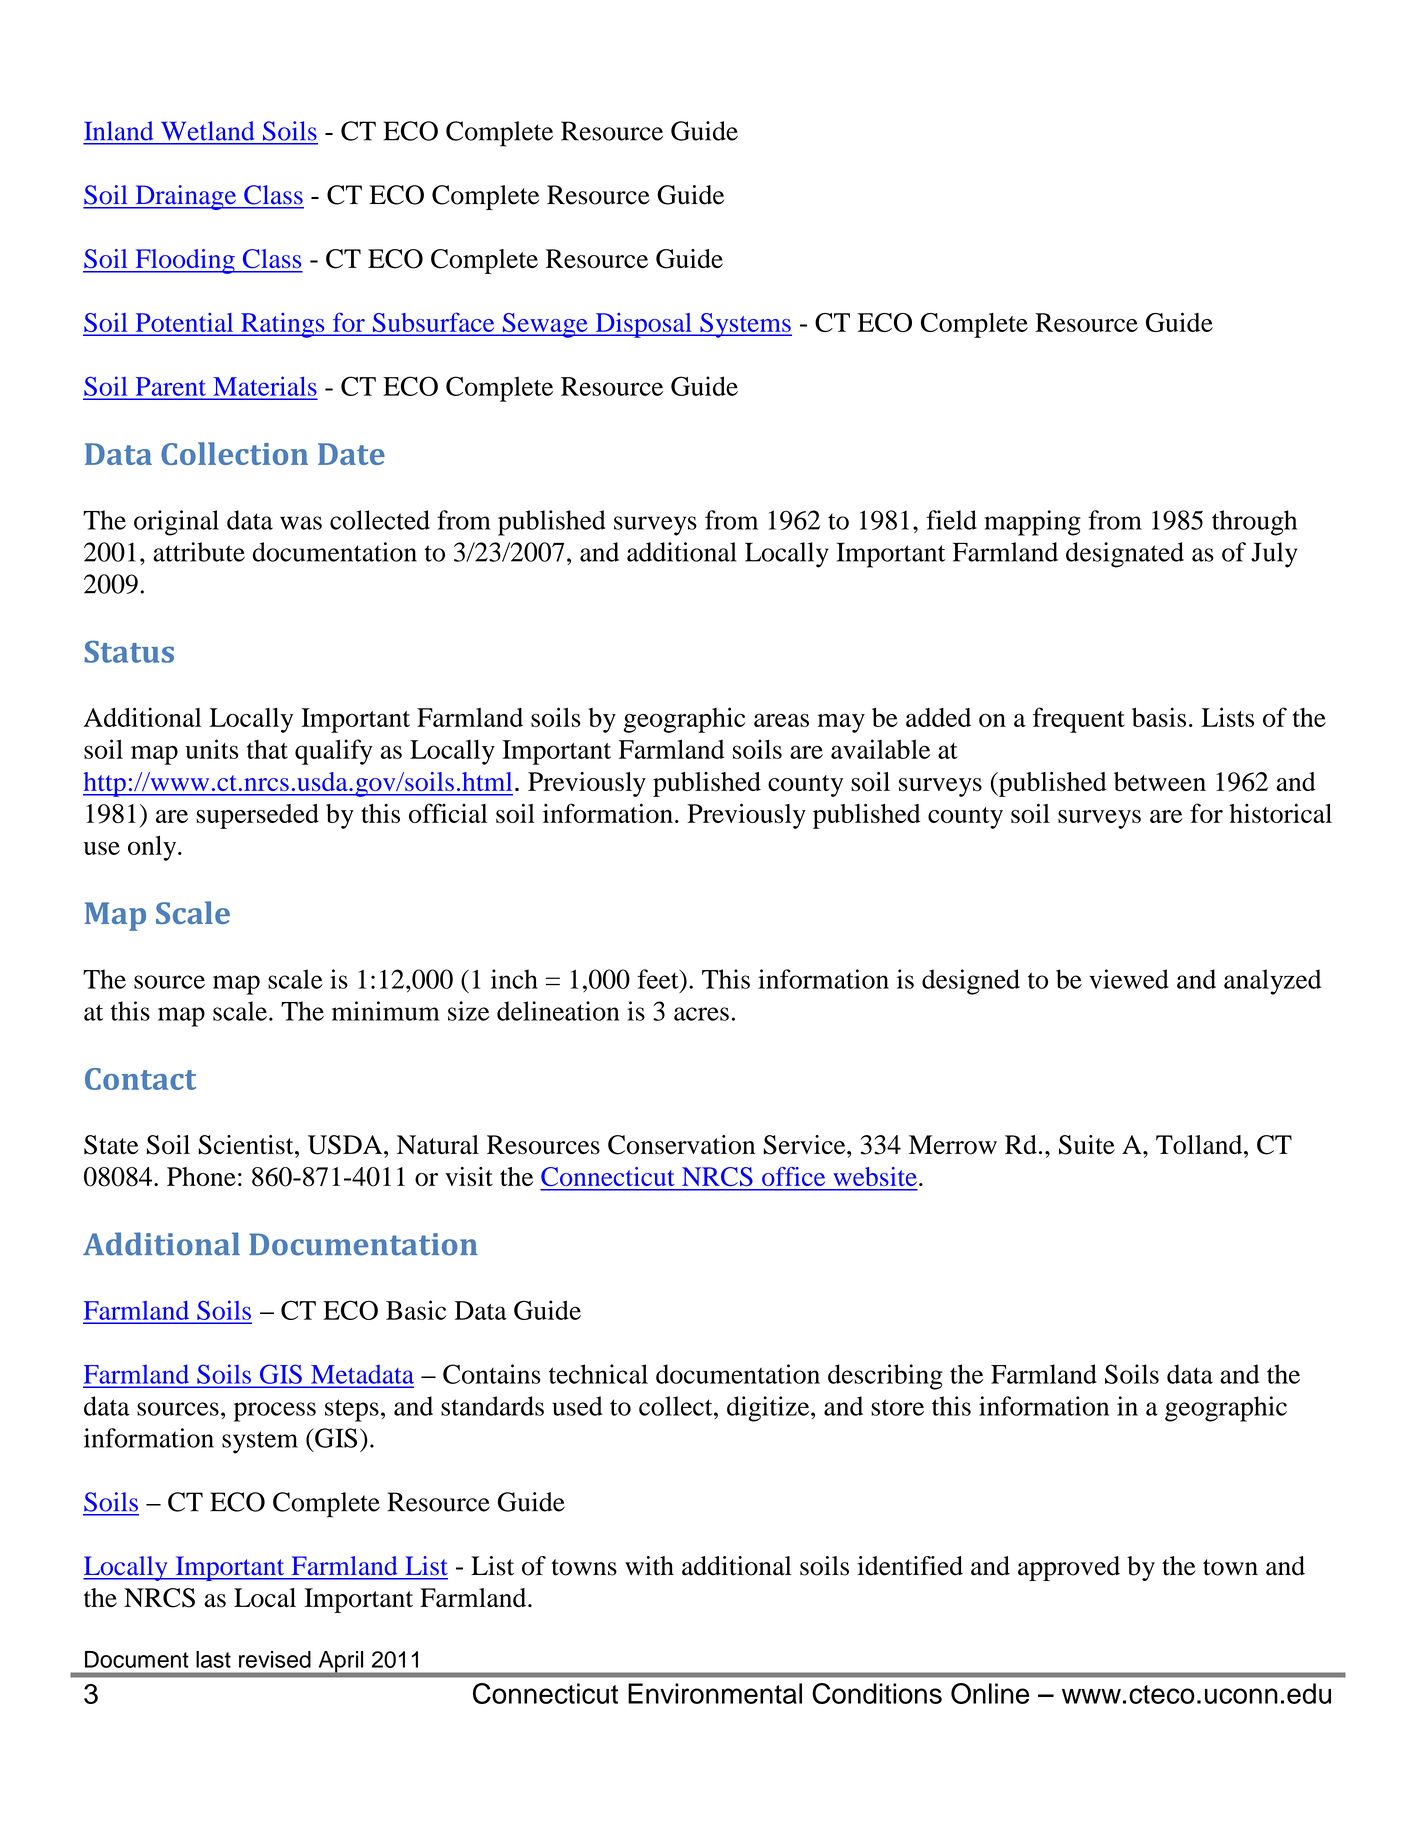 The height and width of the document is (1832, 1416). Describe the element at coordinates (275, 1659) in the document. I see `revised` at that location.
